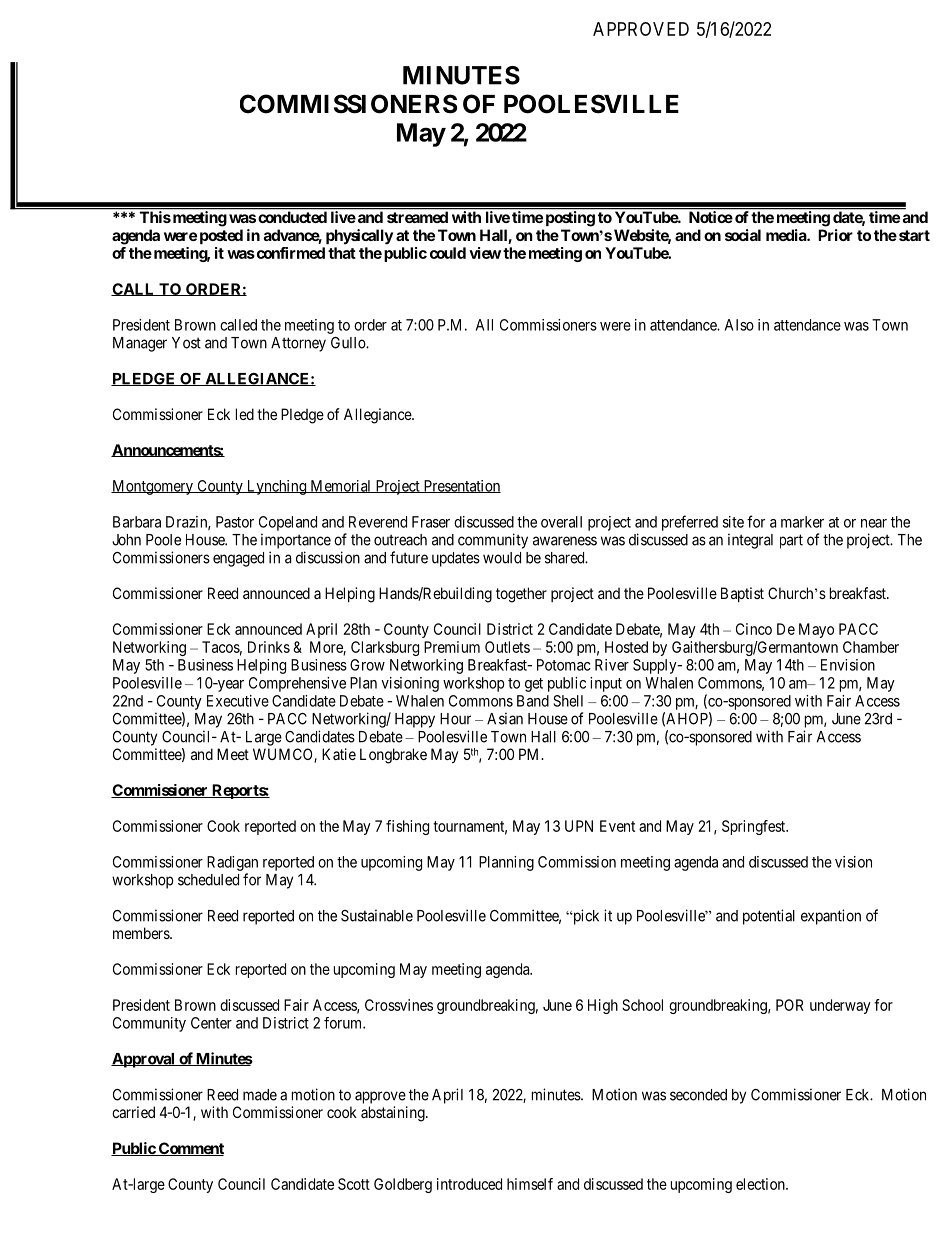 The image size is (952, 1244). Describe the element at coordinates (802, 522) in the screenshot. I see `marker` at that location.
